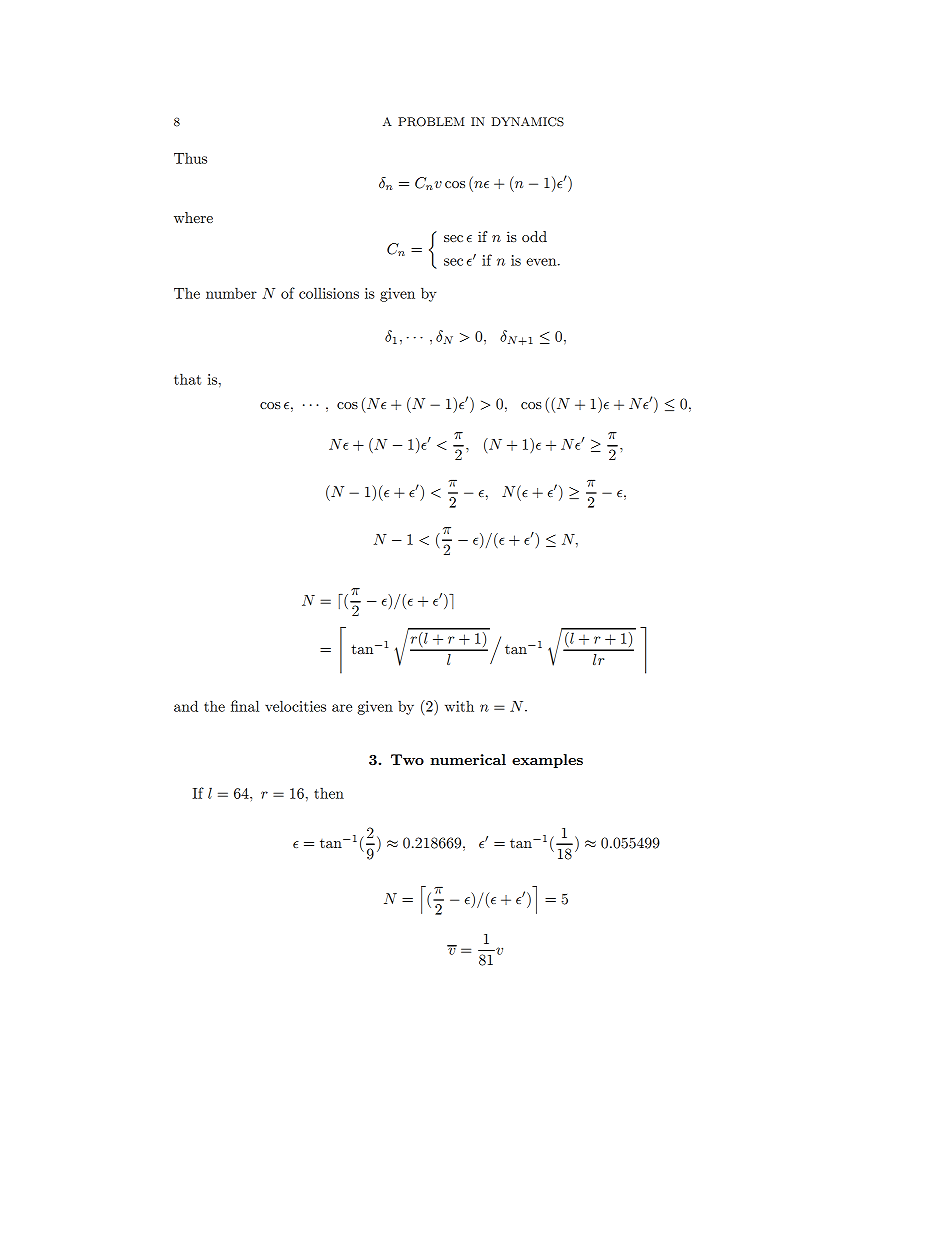 This screenshot has height=1233, width=952. Describe the element at coordinates (187, 379) in the screenshot. I see `that` at that location.
